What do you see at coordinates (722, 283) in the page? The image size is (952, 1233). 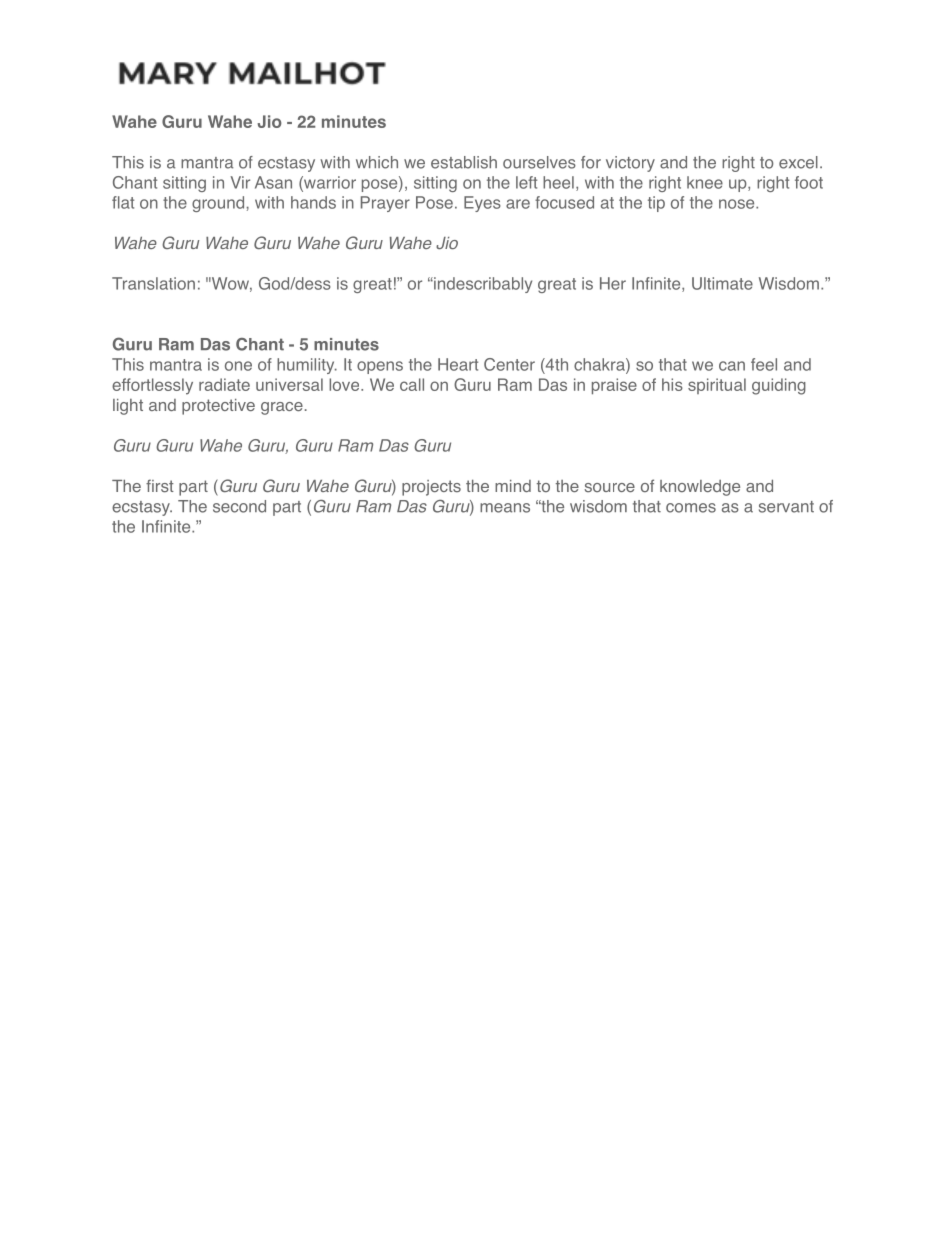 I see `Ultimate` at bounding box center [722, 283].
